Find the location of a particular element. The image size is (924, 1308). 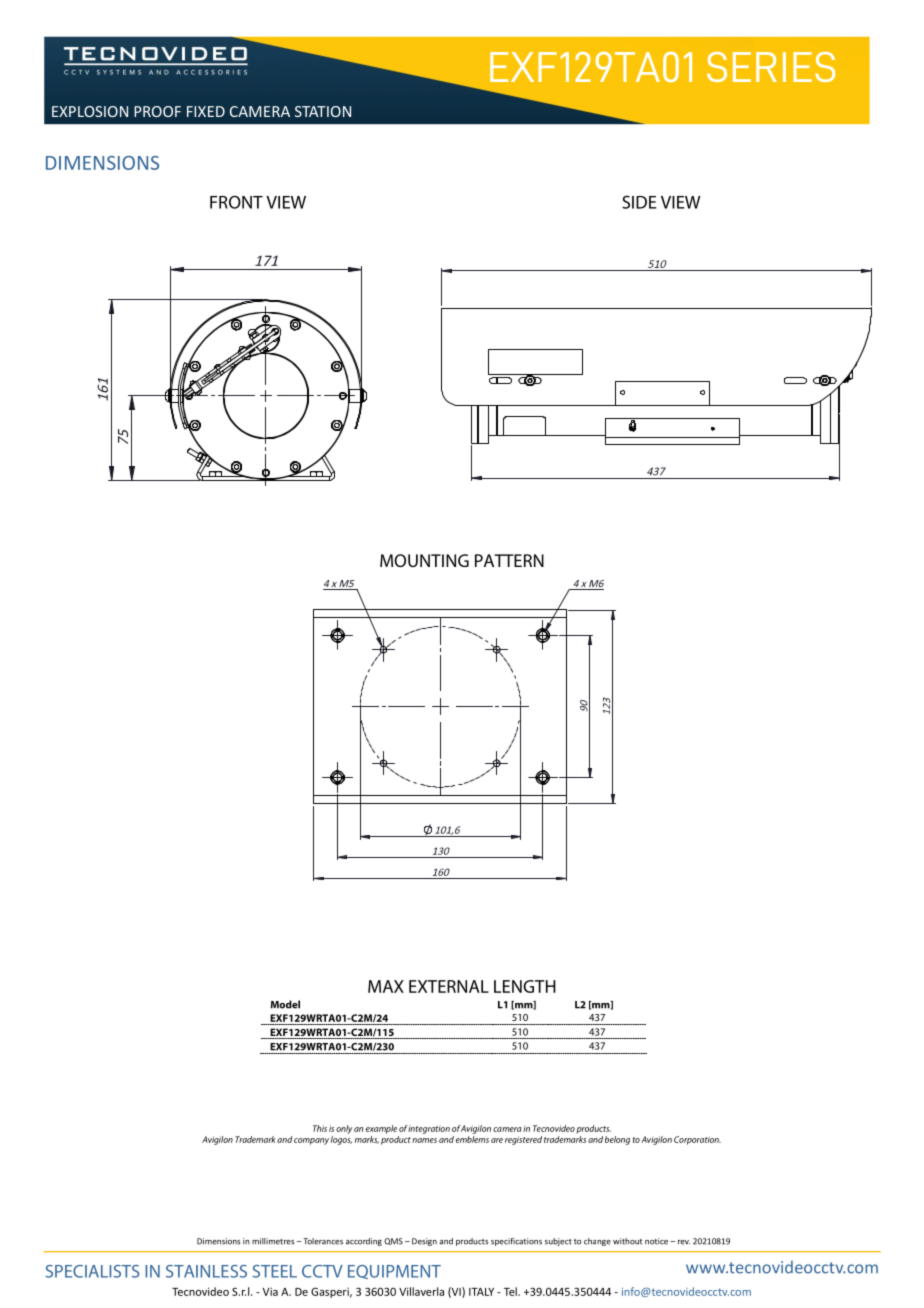

PATTERN is located at coordinates (509, 560).
